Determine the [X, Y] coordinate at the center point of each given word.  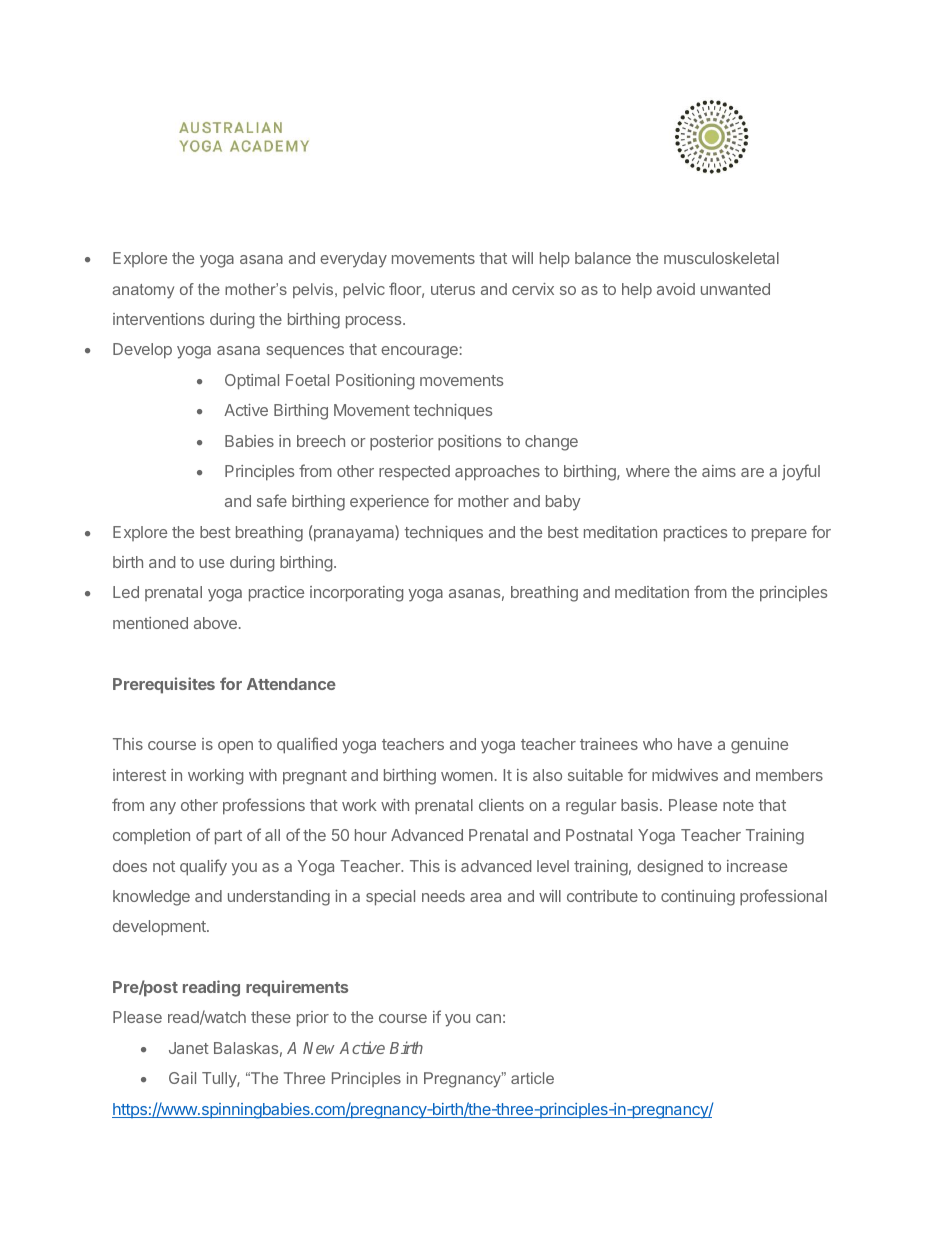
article [532, 1078]
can [488, 1018]
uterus [453, 289]
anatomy [143, 291]
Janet [189, 1048]
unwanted [735, 289]
